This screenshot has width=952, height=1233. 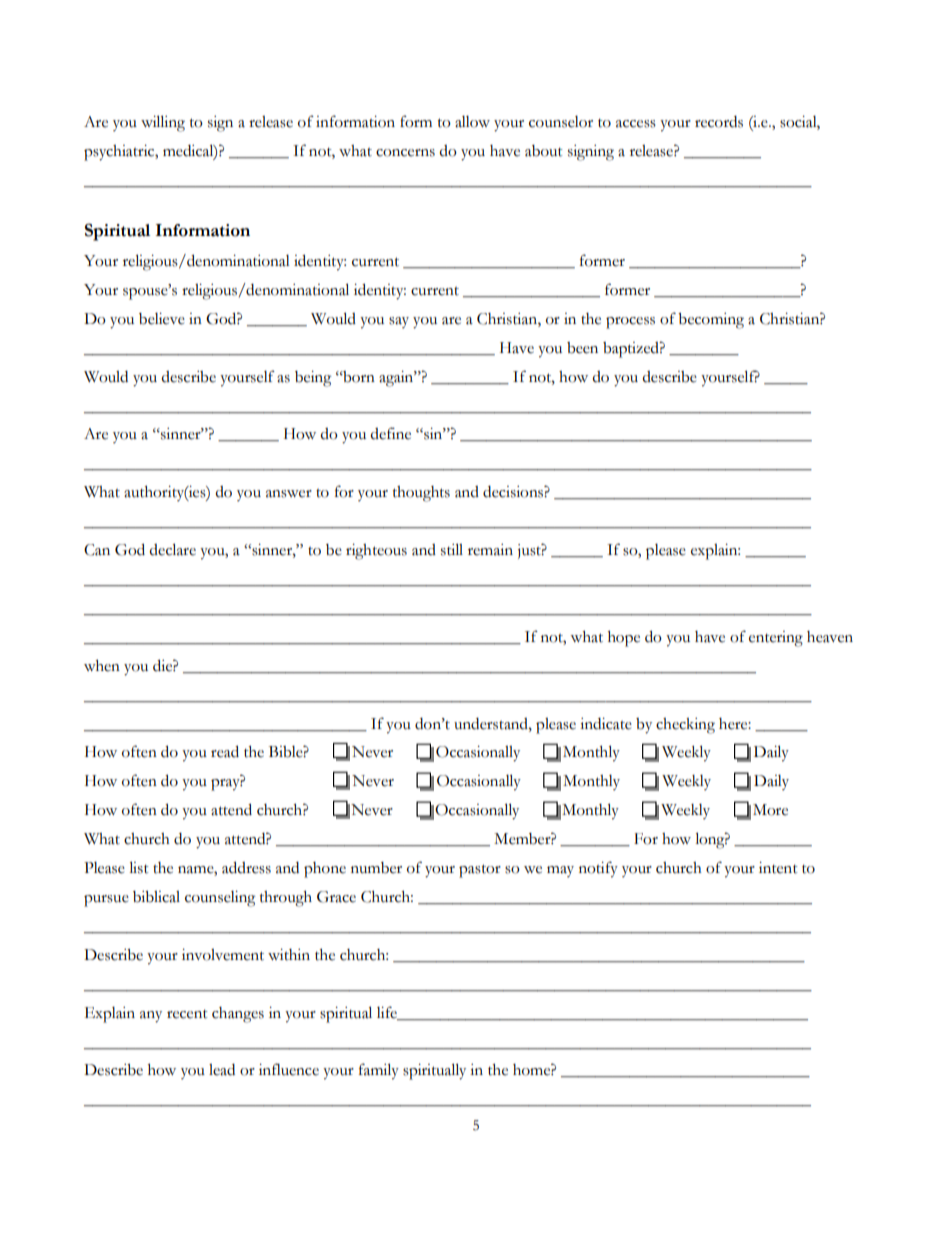 I want to click on declare, so click(x=172, y=549).
